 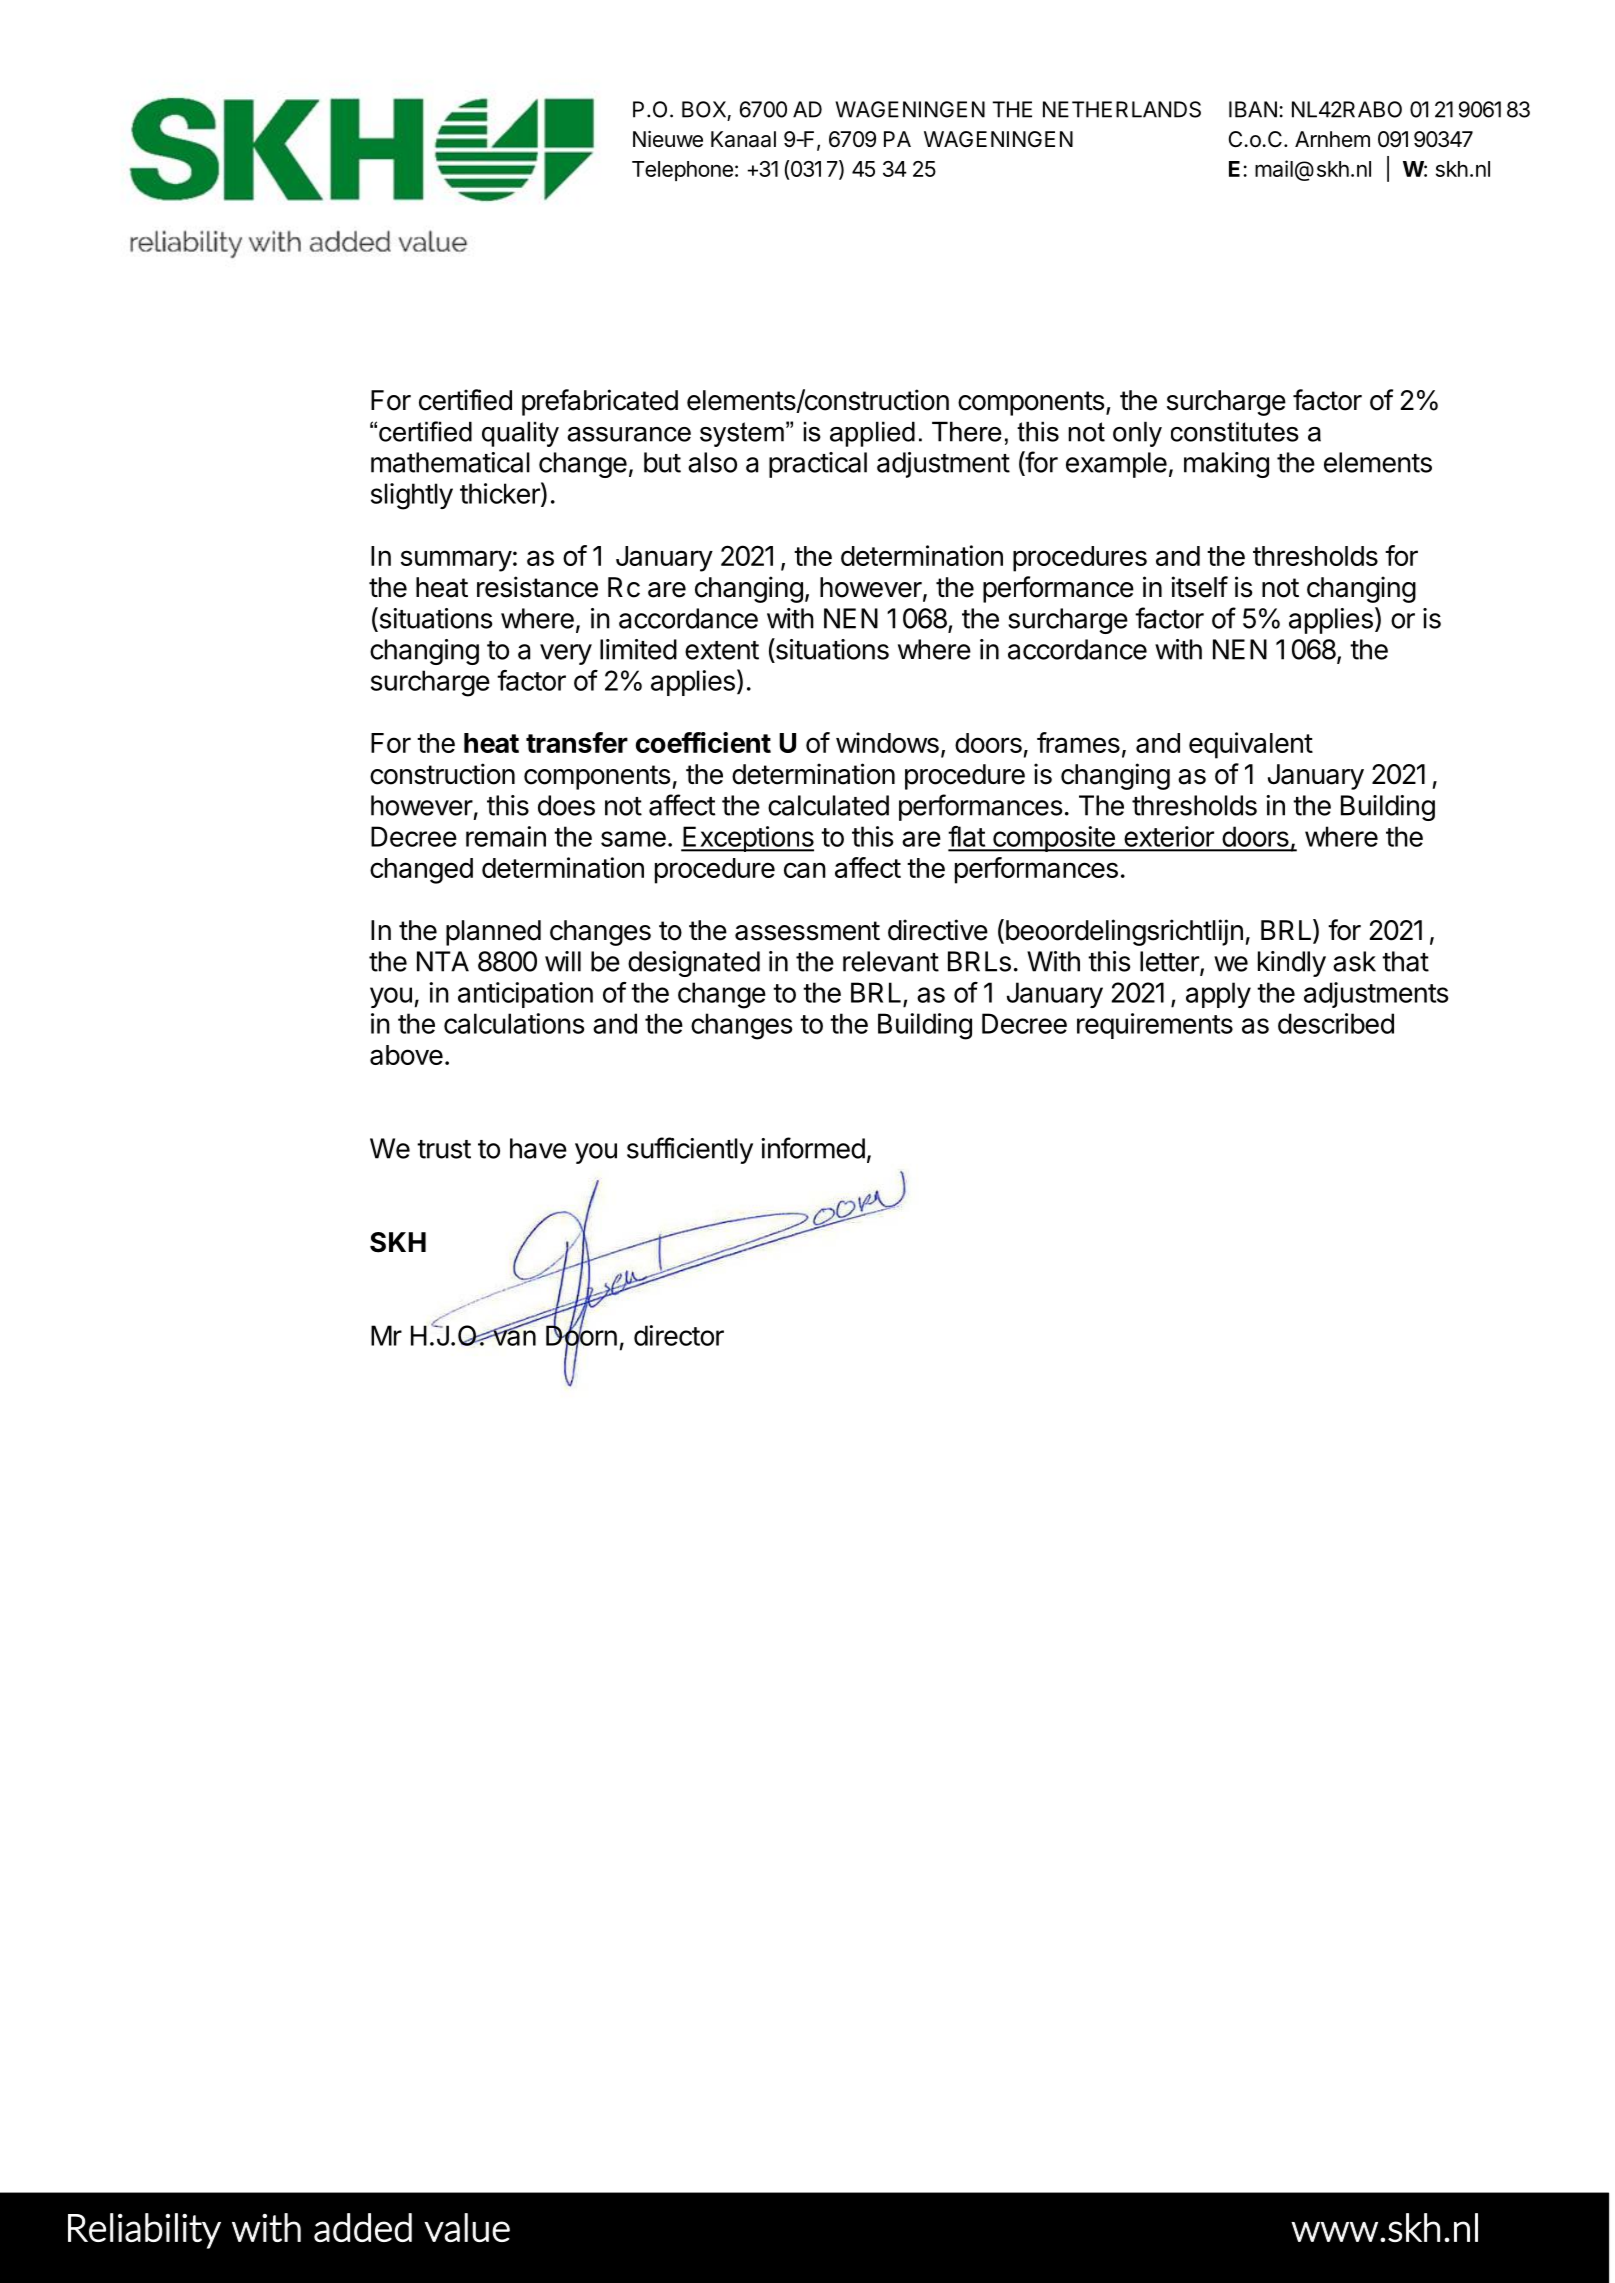 What do you see at coordinates (1251, 745) in the image?
I see `equivalent` at bounding box center [1251, 745].
